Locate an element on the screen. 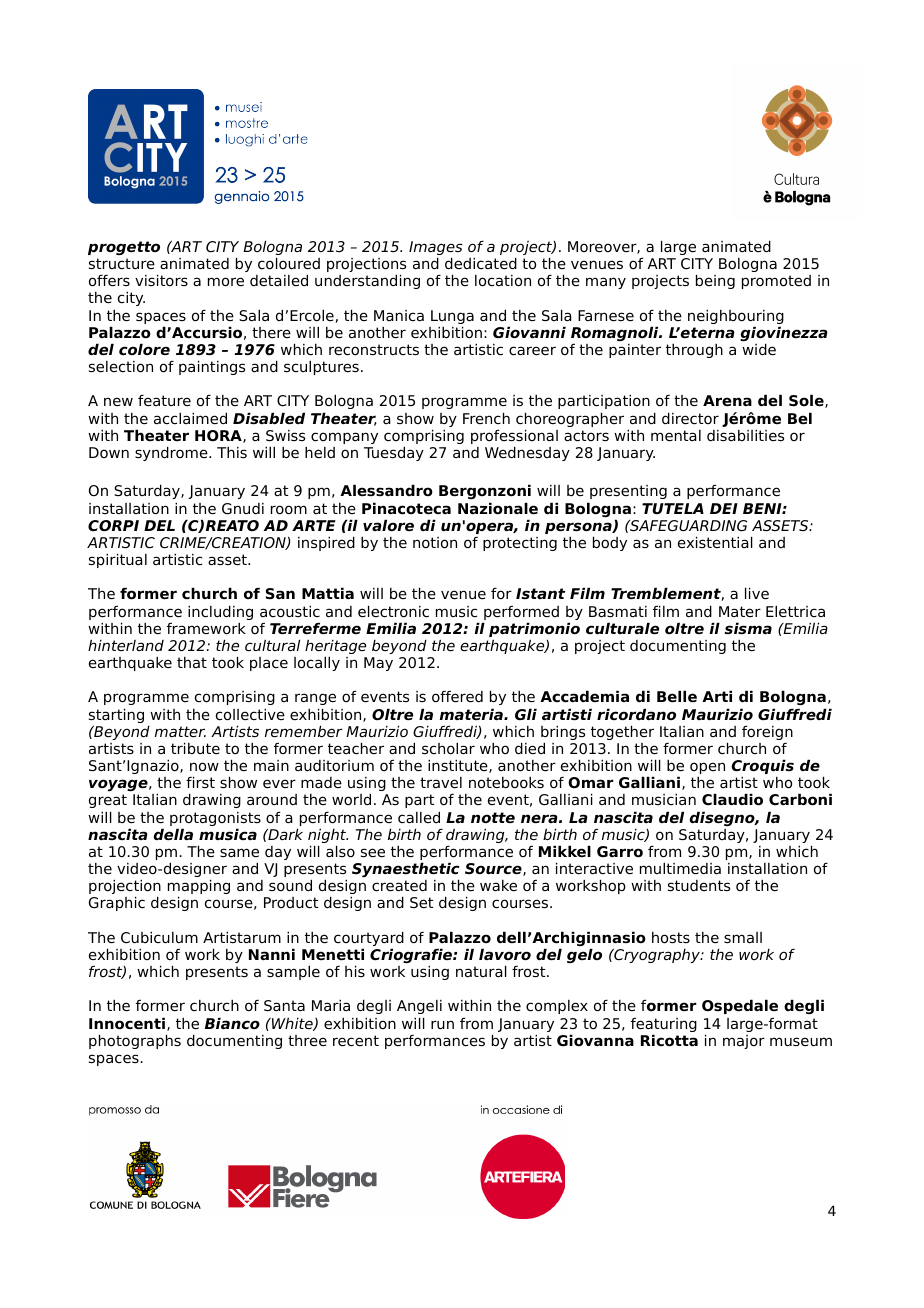  protagonists is located at coordinates (215, 820).
